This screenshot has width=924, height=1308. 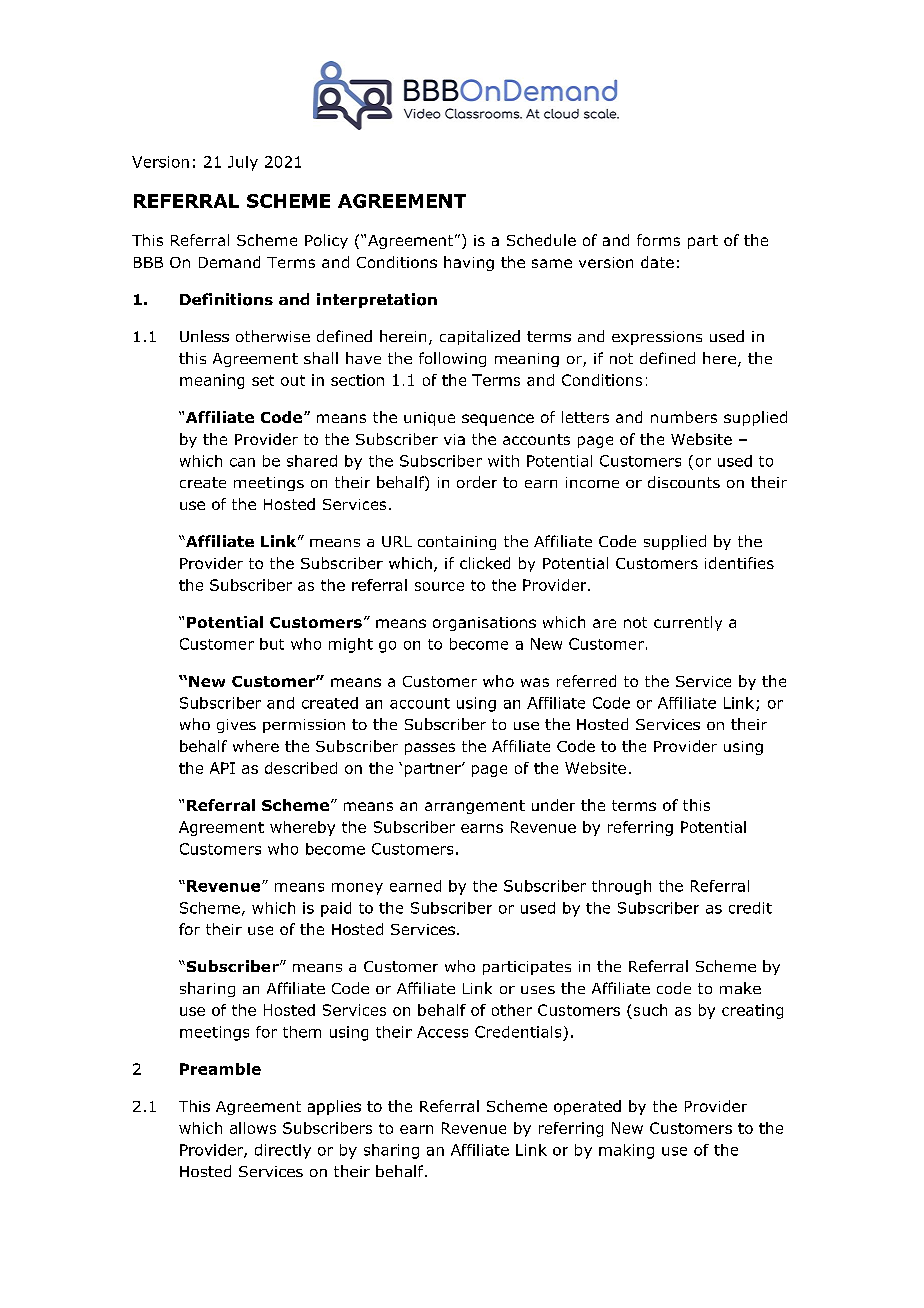 I want to click on Access, so click(x=442, y=1032).
